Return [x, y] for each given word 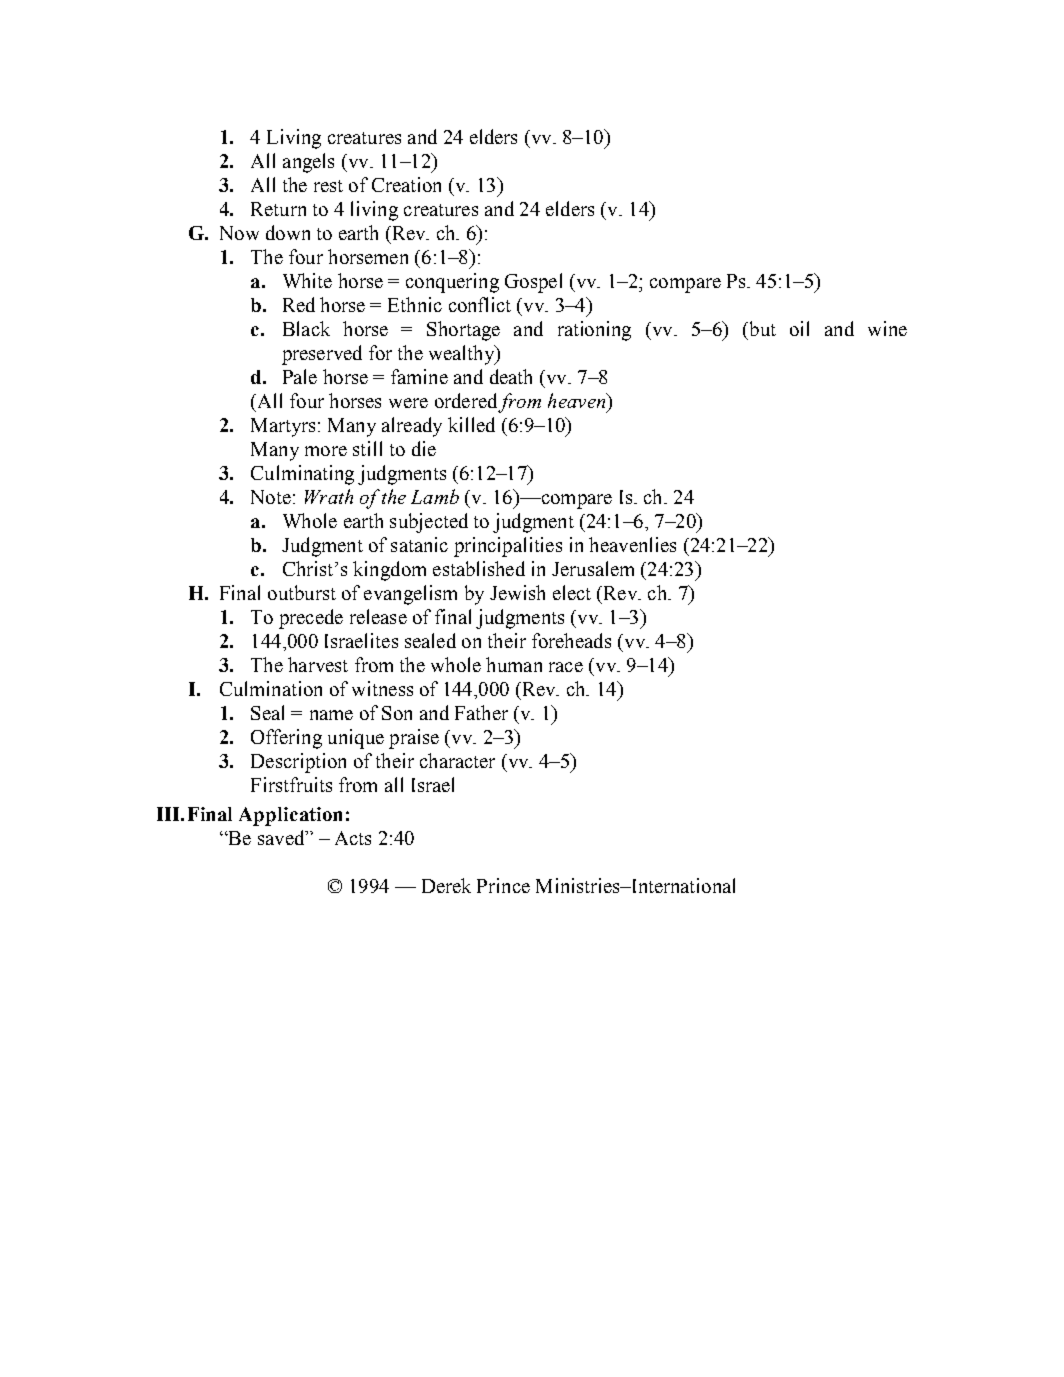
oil [799, 328]
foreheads [571, 640]
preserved [322, 355]
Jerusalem [593, 568]
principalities [508, 547]
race [566, 667]
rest [328, 186]
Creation [406, 184]
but [761, 328]
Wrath [329, 496]
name [331, 715]
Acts [353, 838]
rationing [594, 331]
